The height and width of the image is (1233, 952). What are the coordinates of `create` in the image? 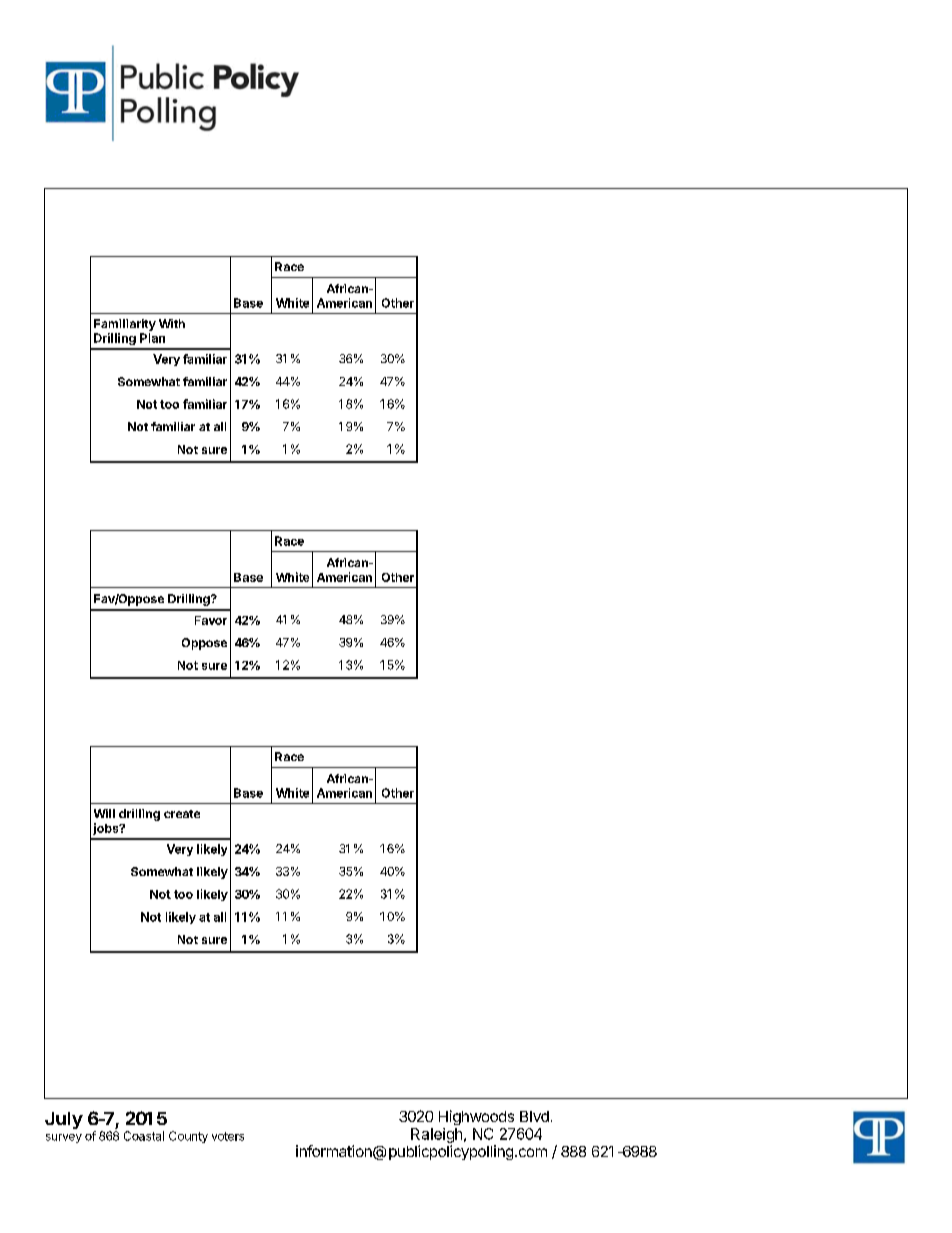 It's located at (182, 814).
